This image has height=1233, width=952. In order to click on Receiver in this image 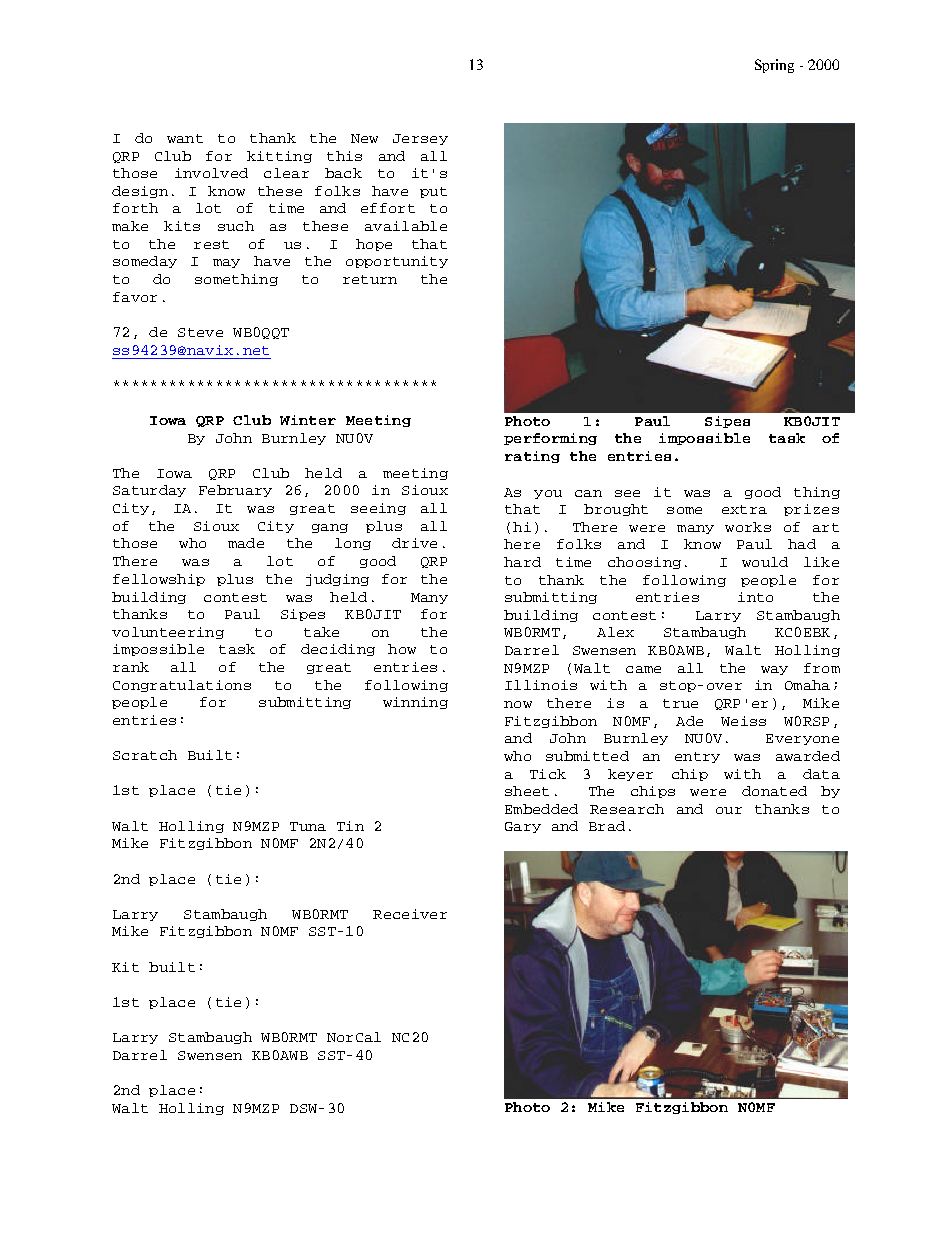, I will do `click(410, 914)`.
